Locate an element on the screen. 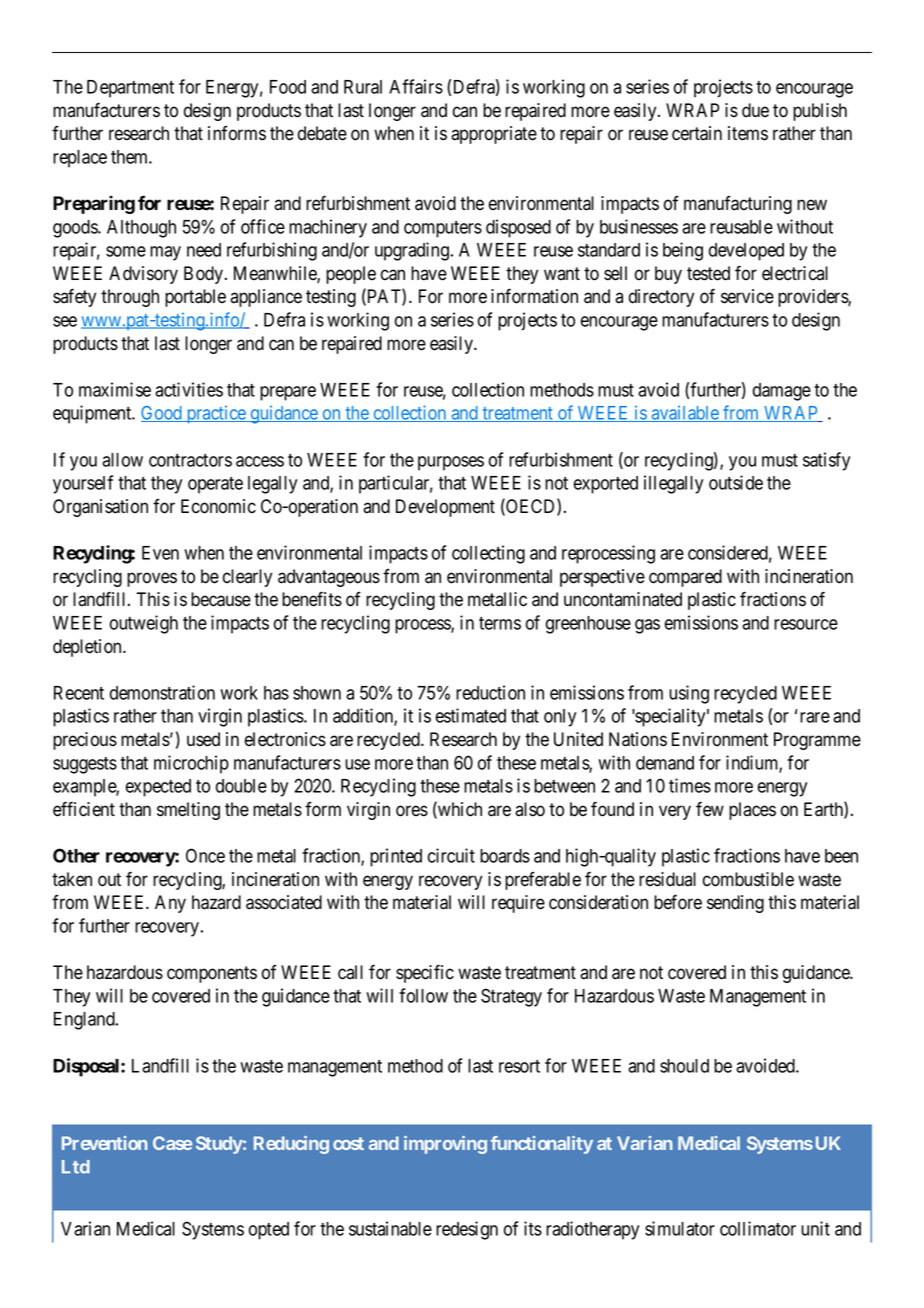 The height and width of the screenshot is (1308, 924). due is located at coordinates (755, 110).
